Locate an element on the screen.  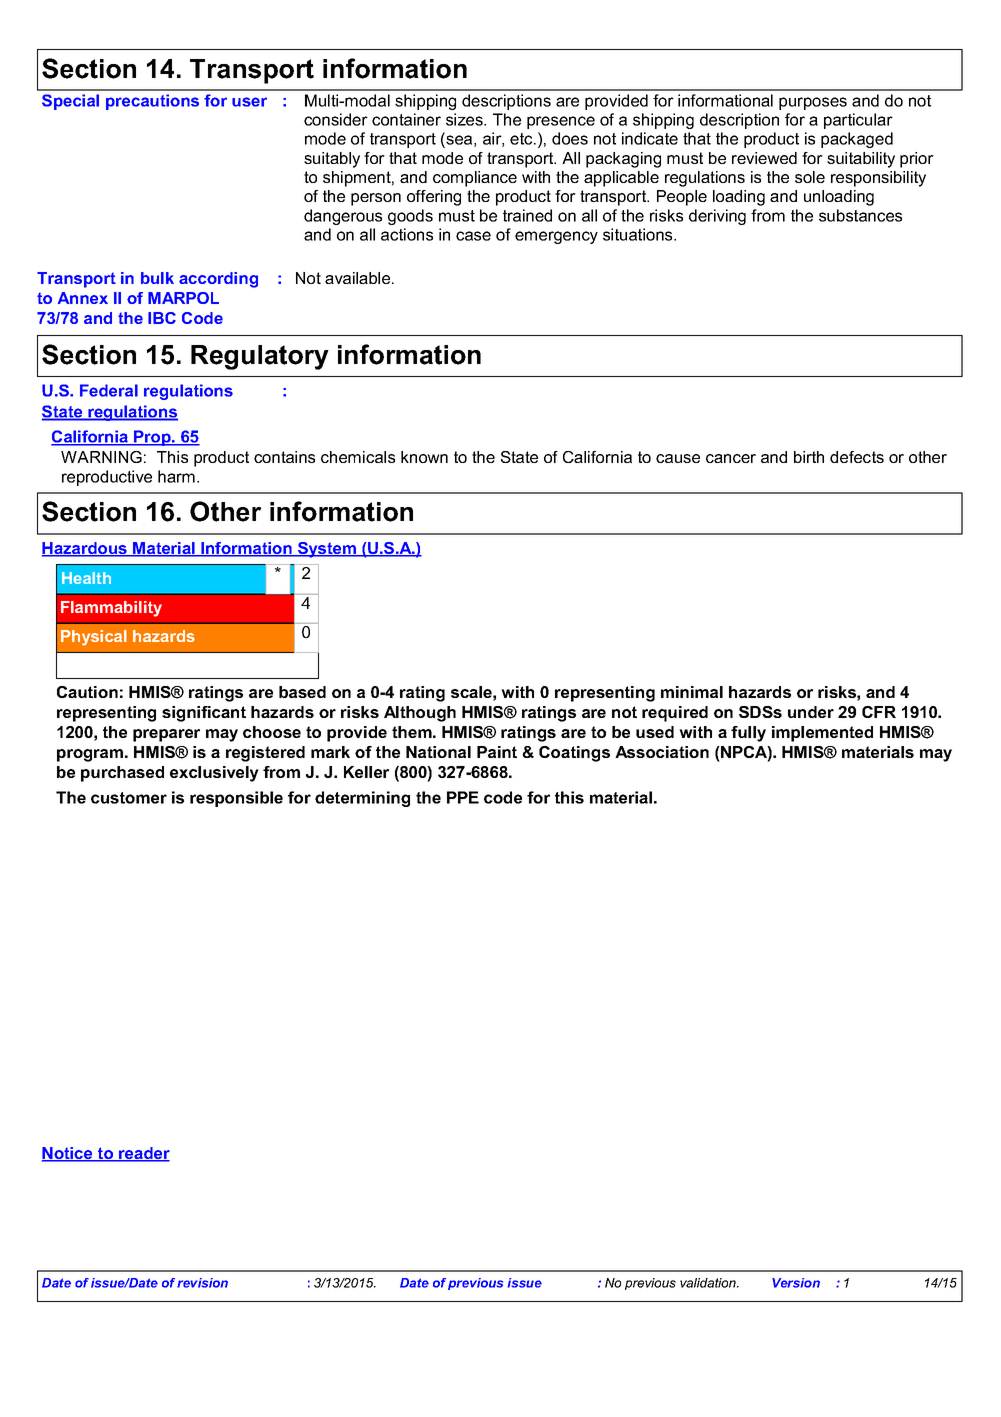
packaged is located at coordinates (857, 140).
